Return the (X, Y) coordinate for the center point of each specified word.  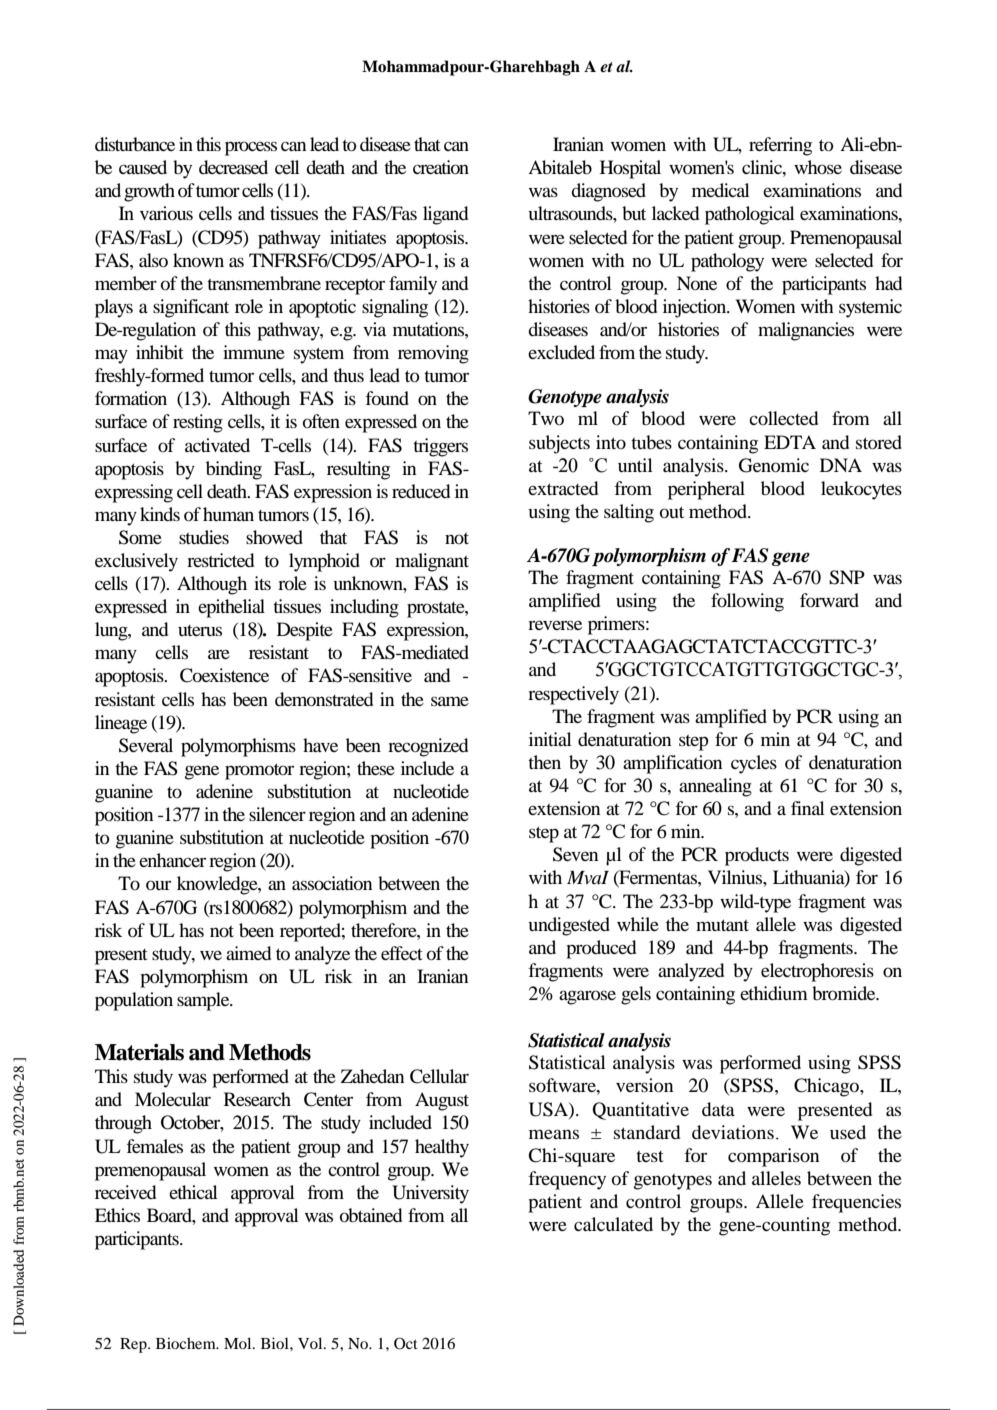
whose (818, 167)
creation (441, 167)
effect (401, 953)
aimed (248, 953)
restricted (220, 560)
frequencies (856, 1203)
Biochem (187, 1343)
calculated (613, 1224)
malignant (432, 562)
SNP (847, 577)
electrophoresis (817, 972)
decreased (233, 167)
